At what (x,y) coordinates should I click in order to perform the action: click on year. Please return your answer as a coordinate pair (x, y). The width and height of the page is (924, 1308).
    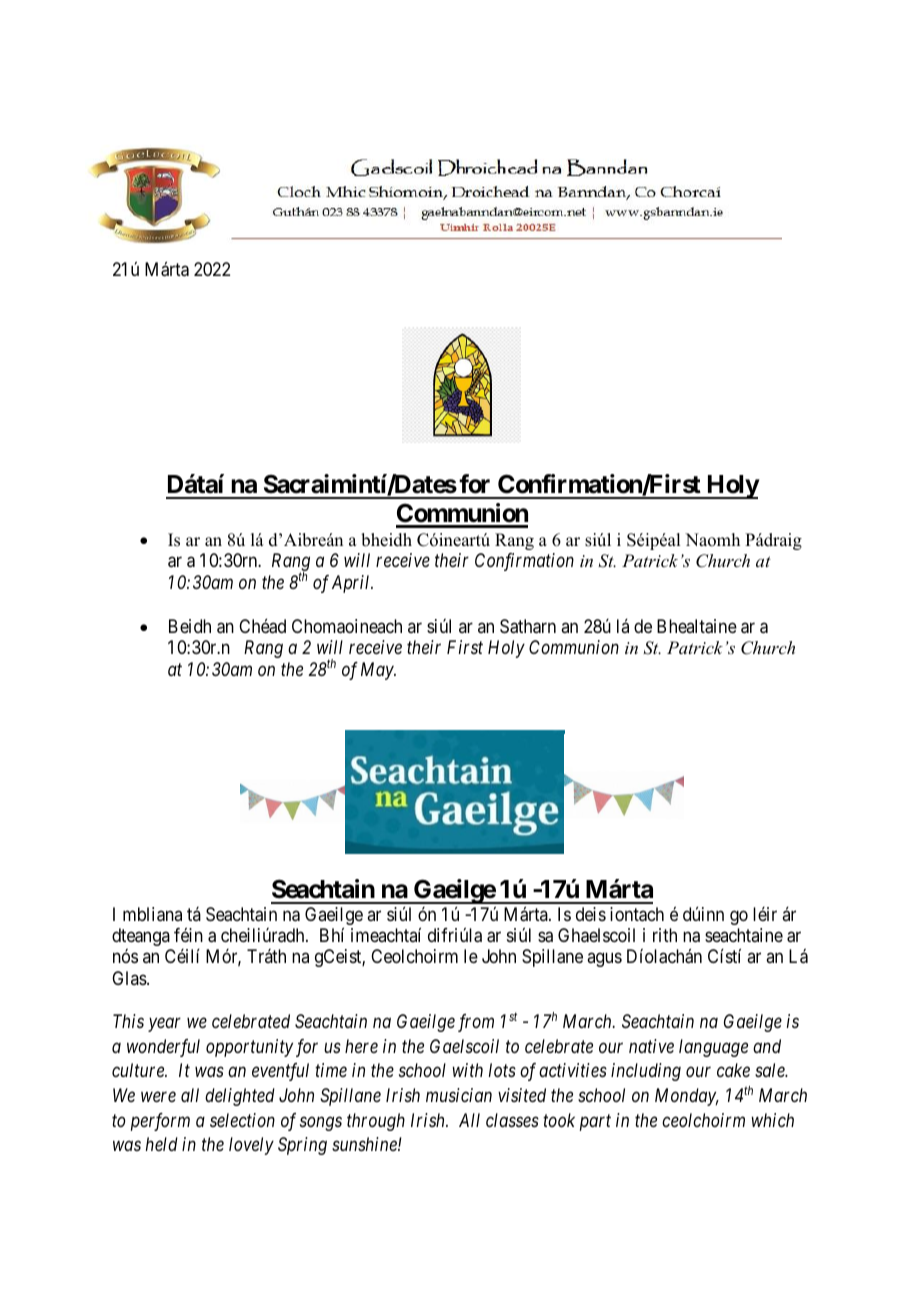
    Looking at the image, I should click on (164, 1025).
